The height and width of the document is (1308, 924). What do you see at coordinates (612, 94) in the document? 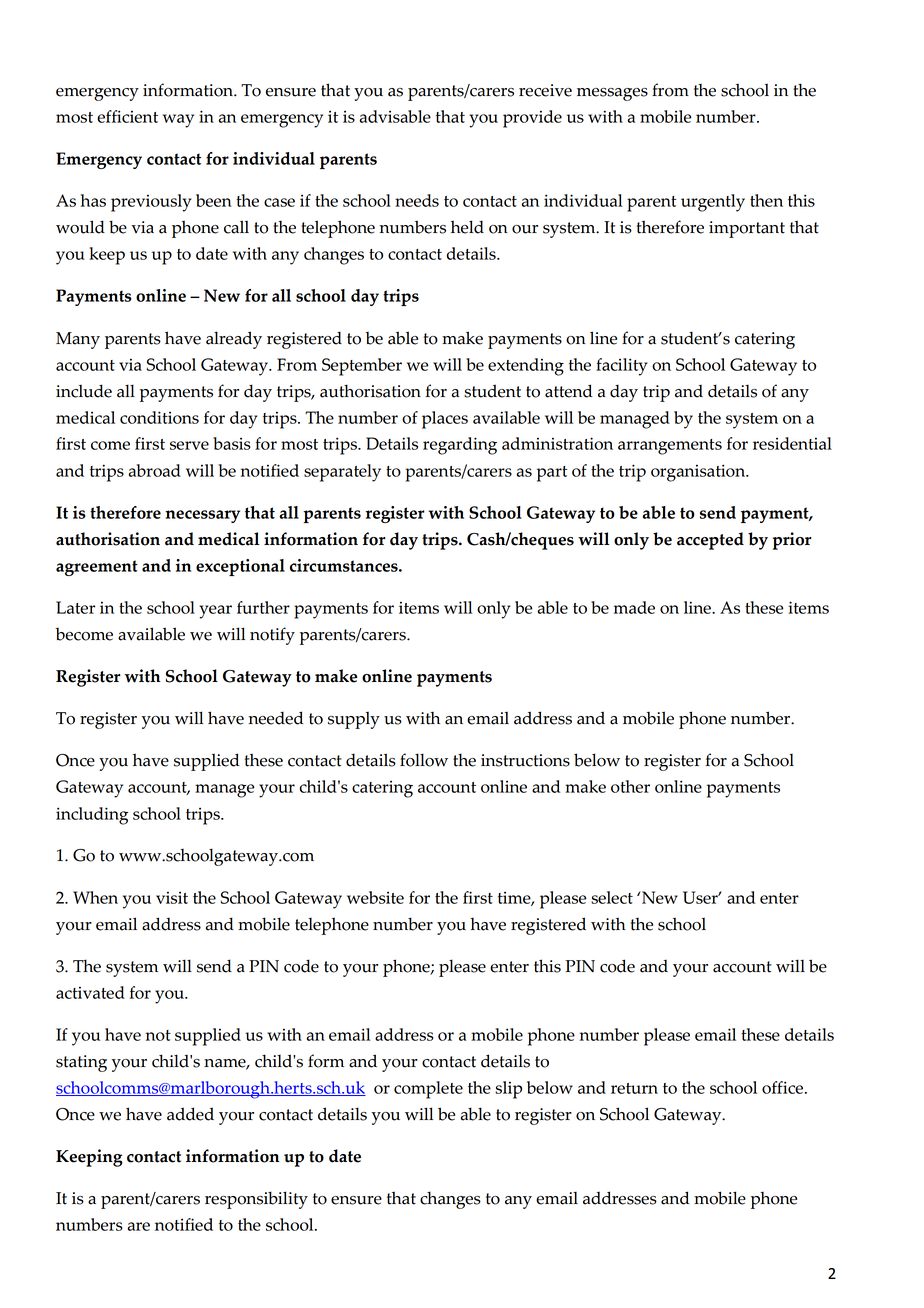
I see `messages` at bounding box center [612, 94].
